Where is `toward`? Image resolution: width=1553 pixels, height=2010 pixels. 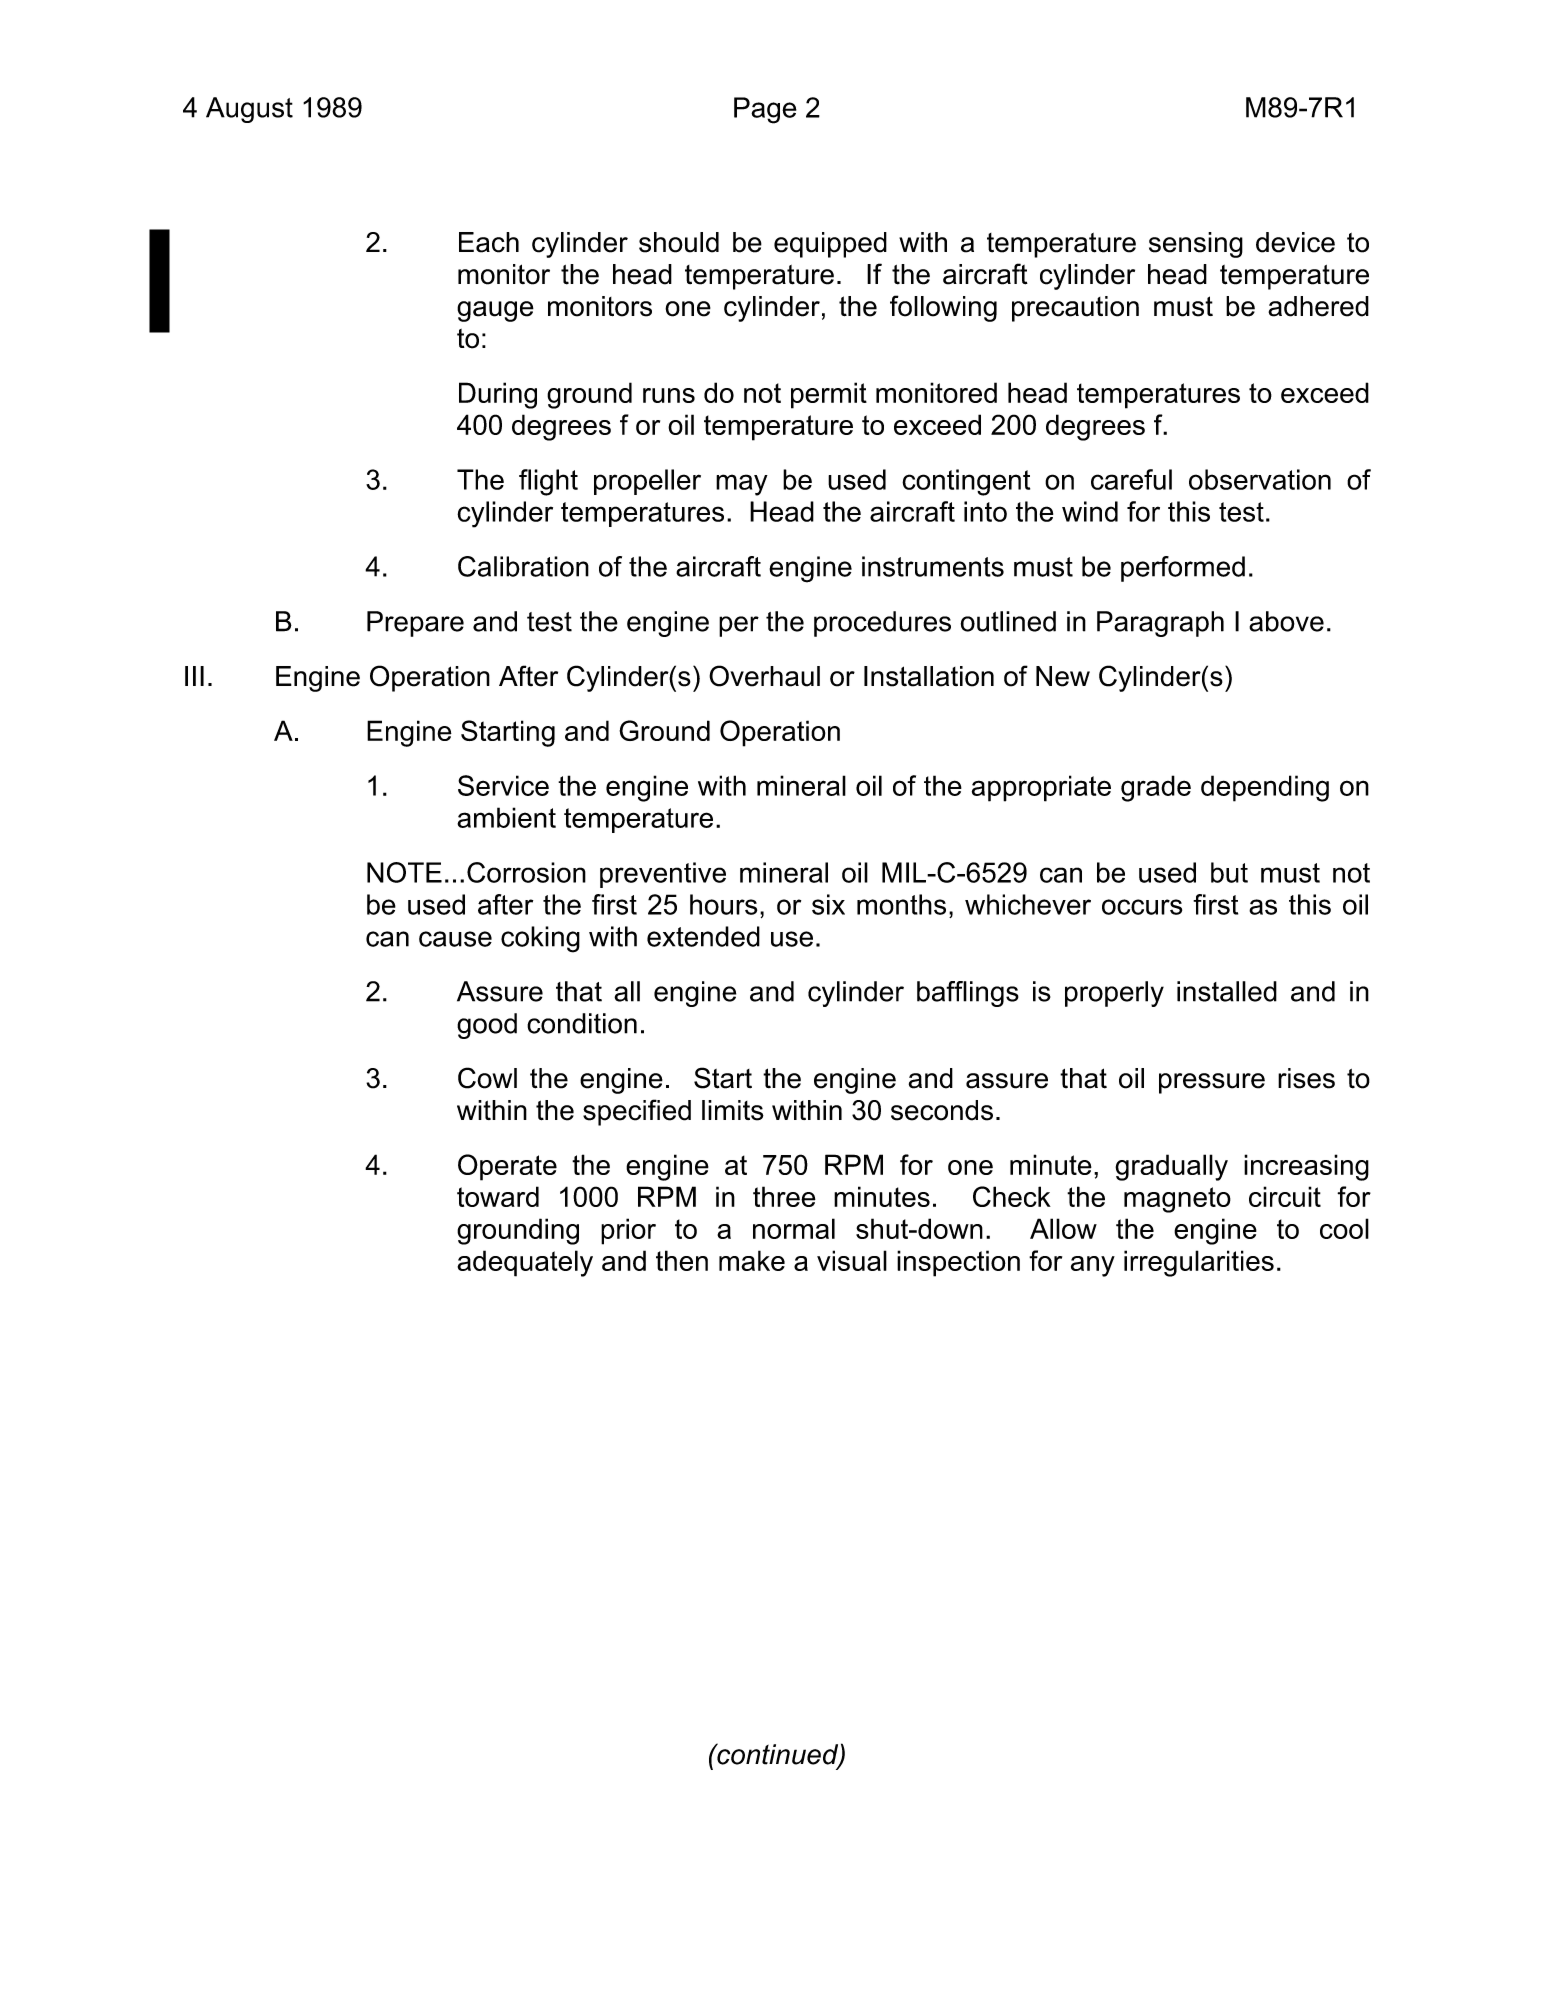
toward is located at coordinates (498, 1196).
